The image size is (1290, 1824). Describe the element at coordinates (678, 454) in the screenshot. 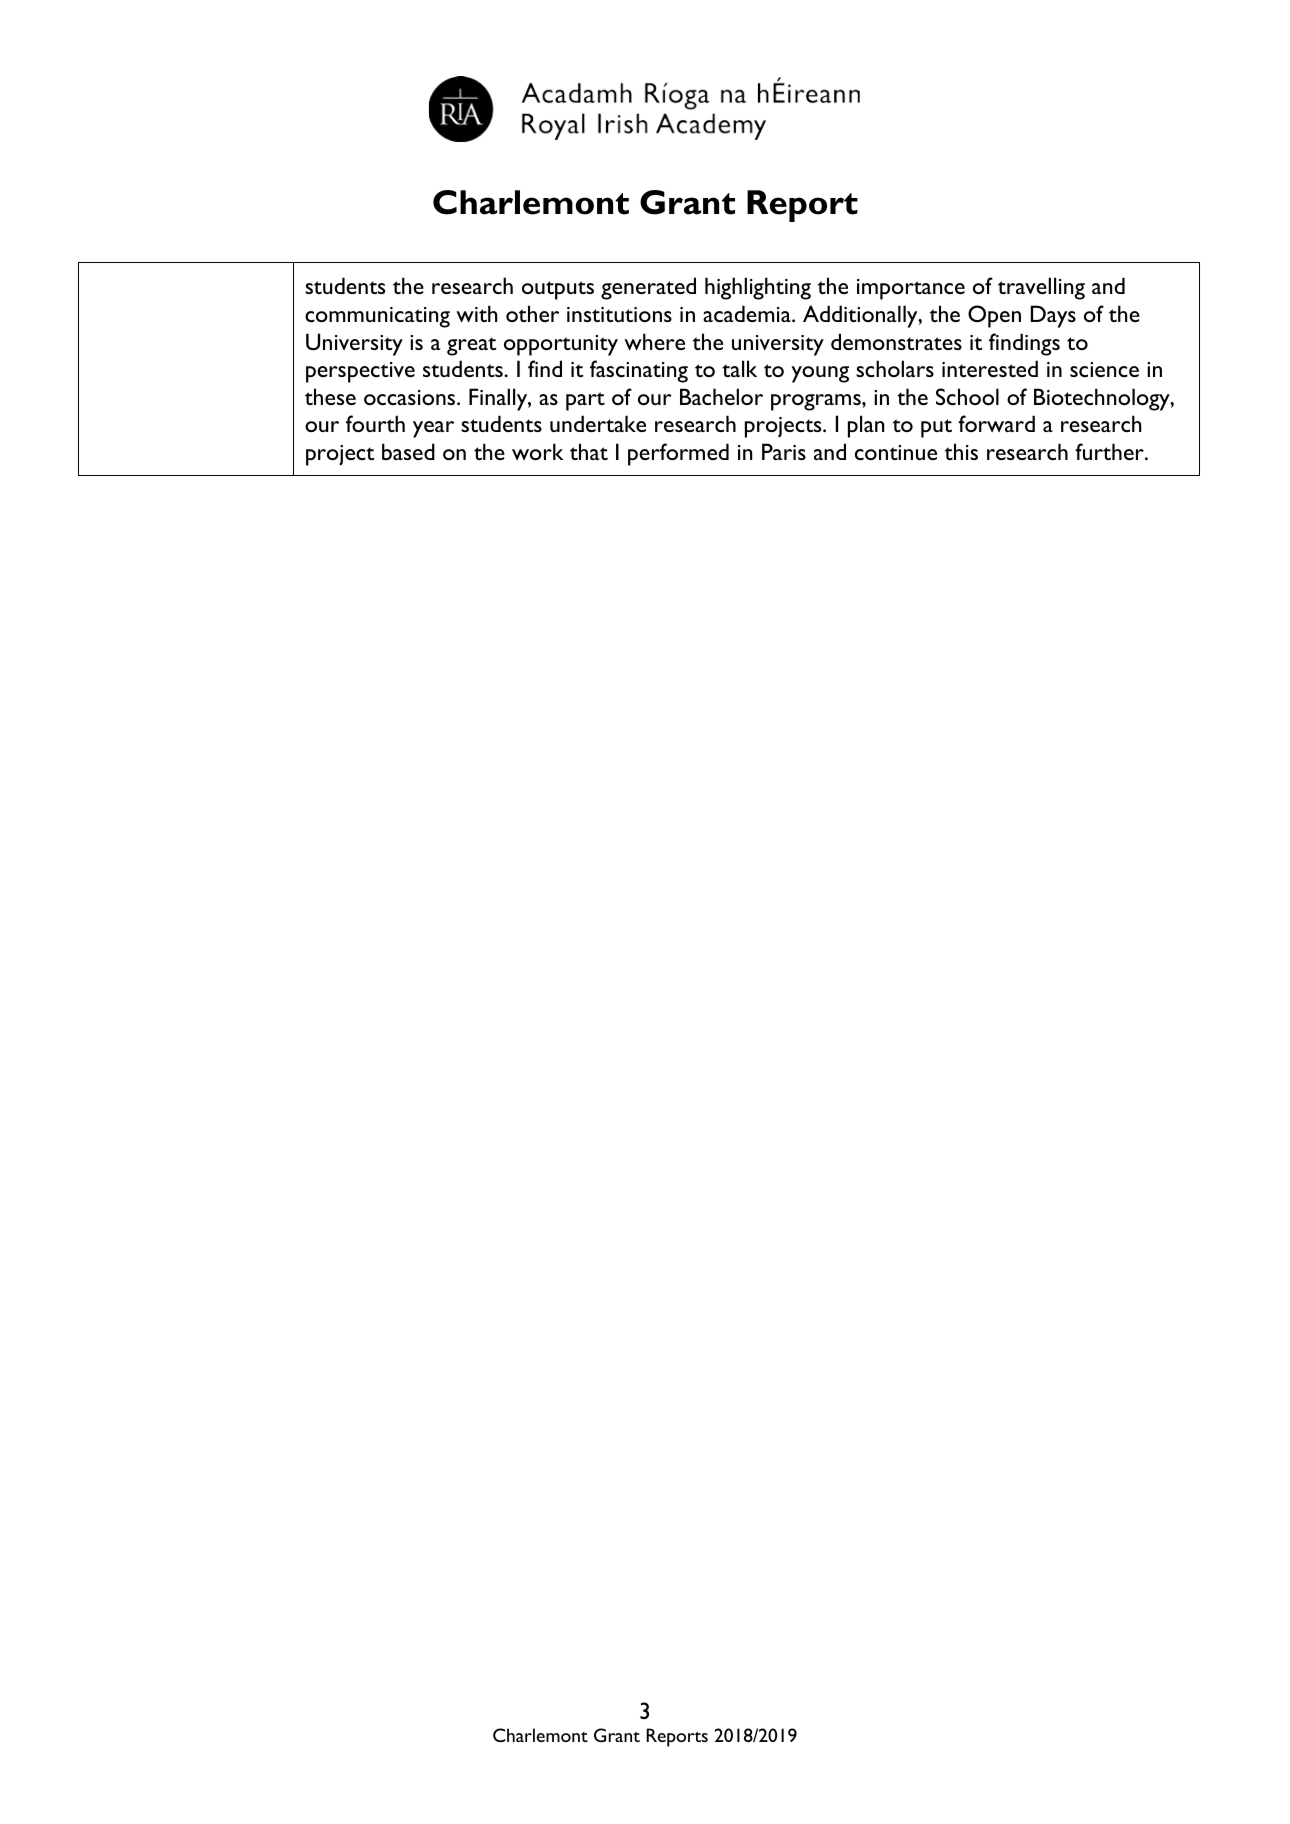

I see `performed` at that location.
